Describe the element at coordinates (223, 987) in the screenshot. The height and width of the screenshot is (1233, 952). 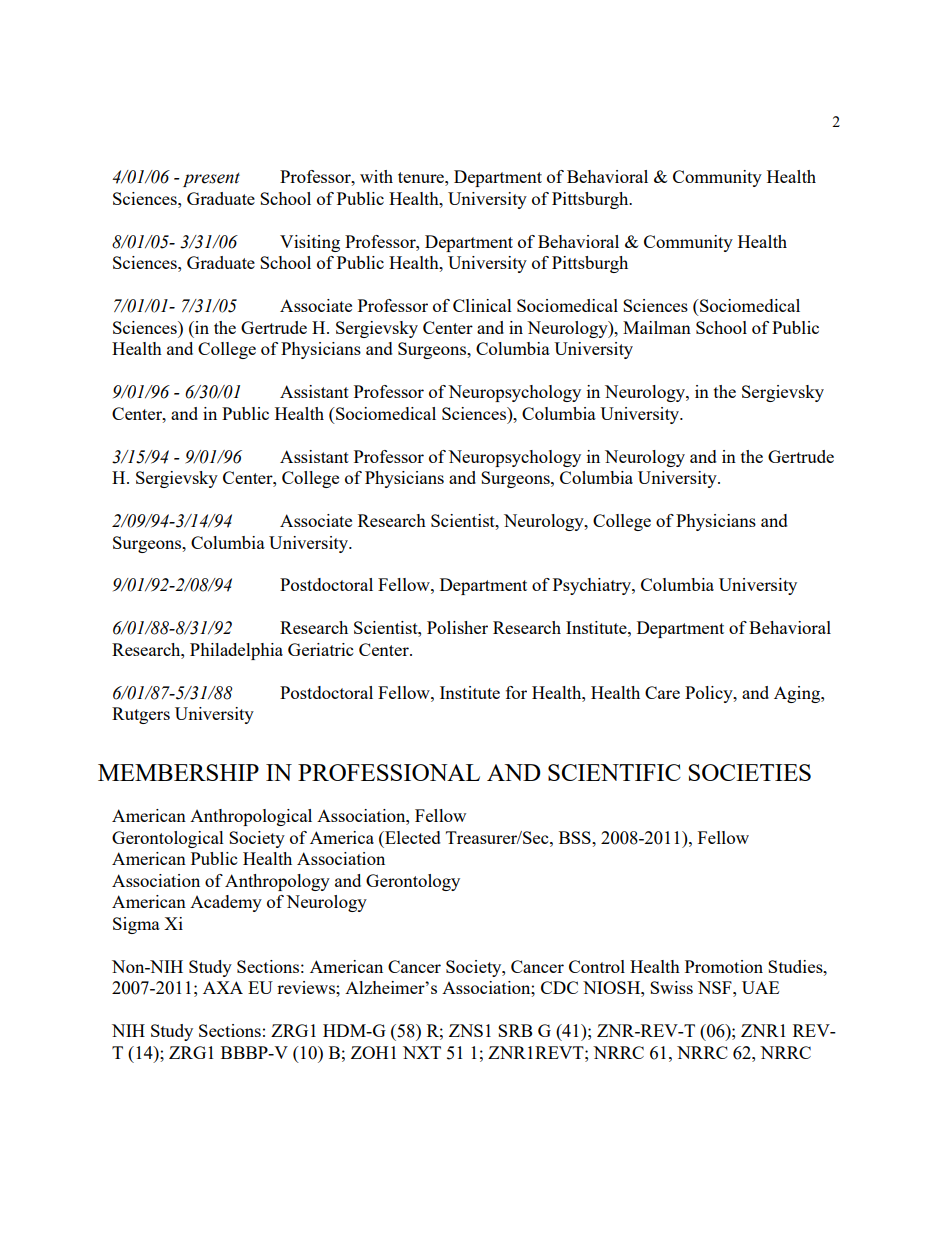
I see `AXA` at that location.
